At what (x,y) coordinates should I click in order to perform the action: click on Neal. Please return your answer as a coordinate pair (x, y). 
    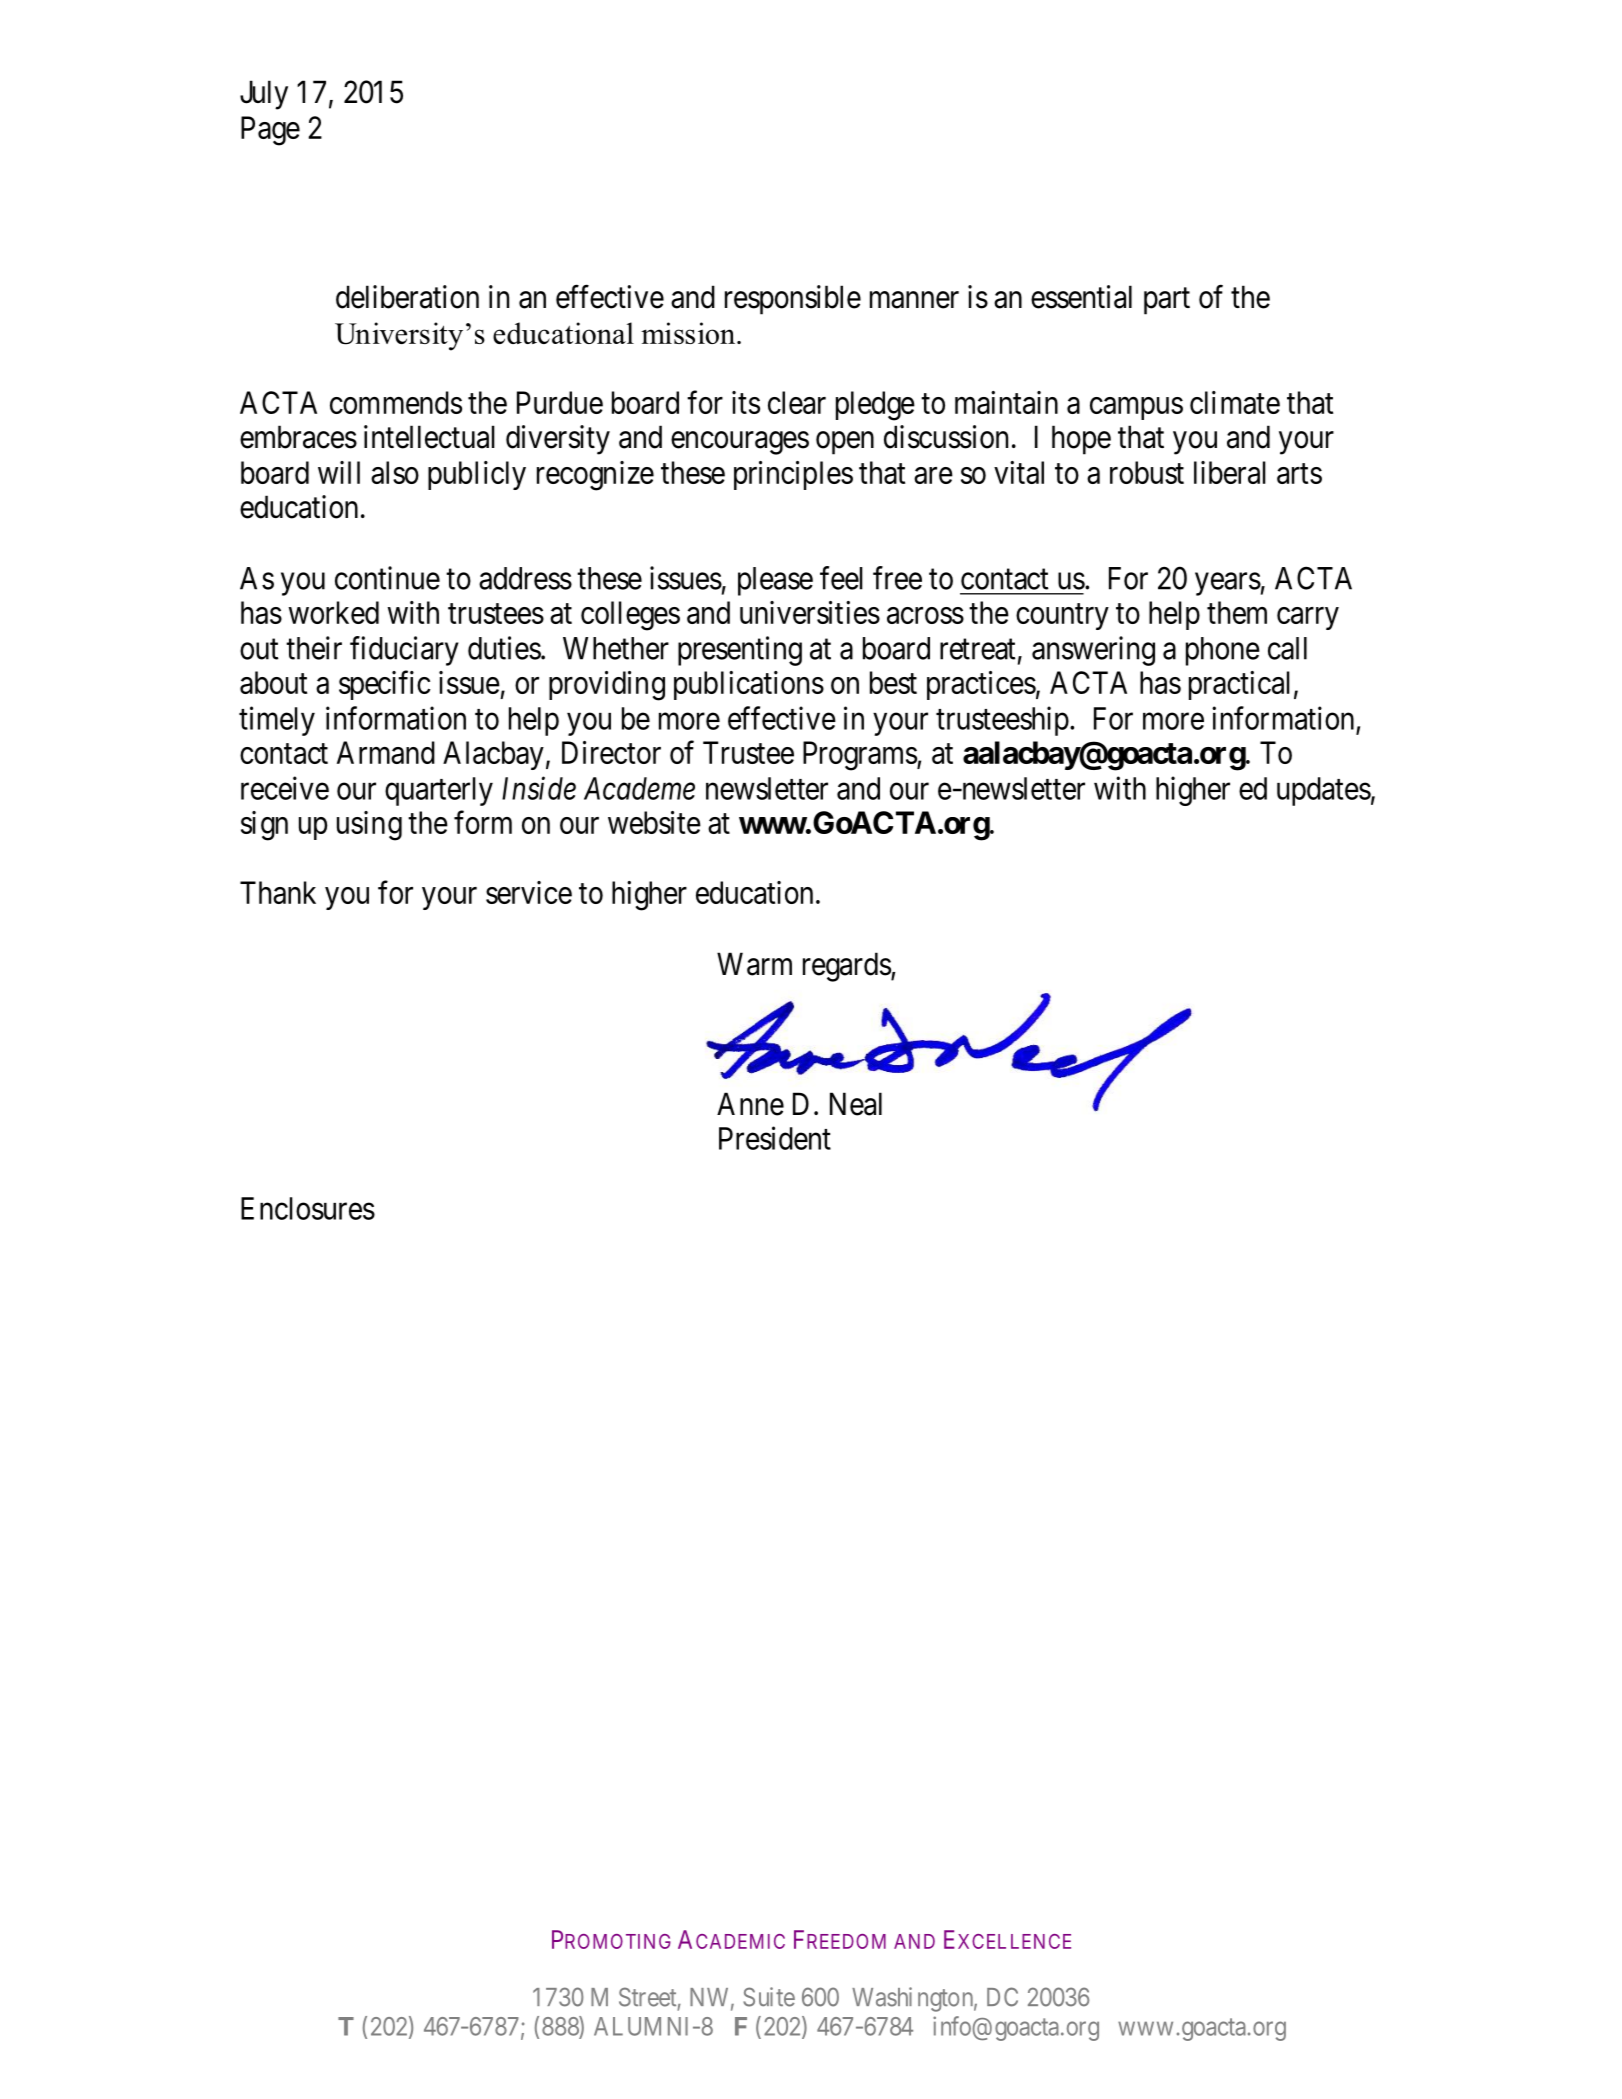
    Looking at the image, I should click on (856, 1104).
